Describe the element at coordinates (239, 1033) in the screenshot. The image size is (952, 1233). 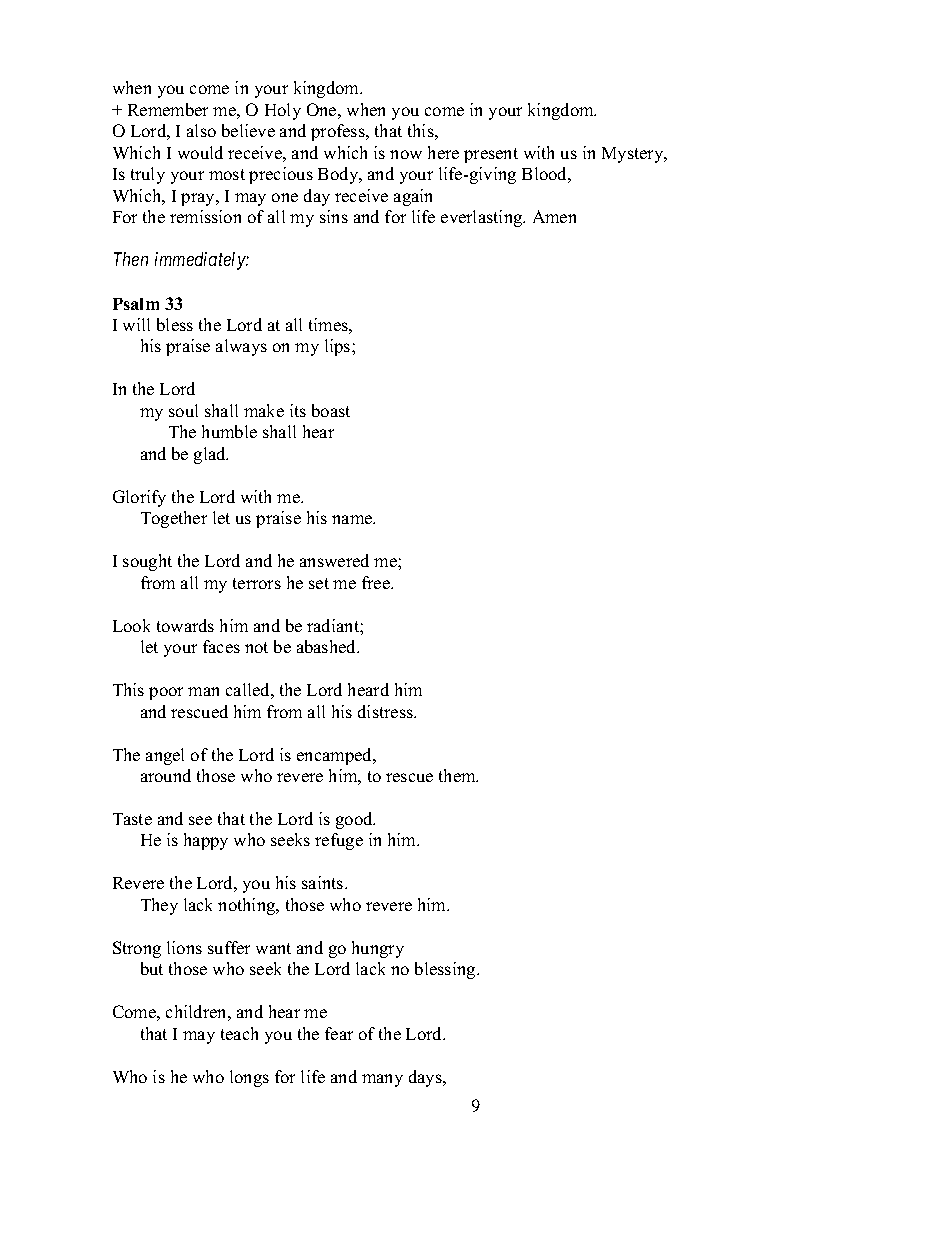
I see `teach` at that location.
